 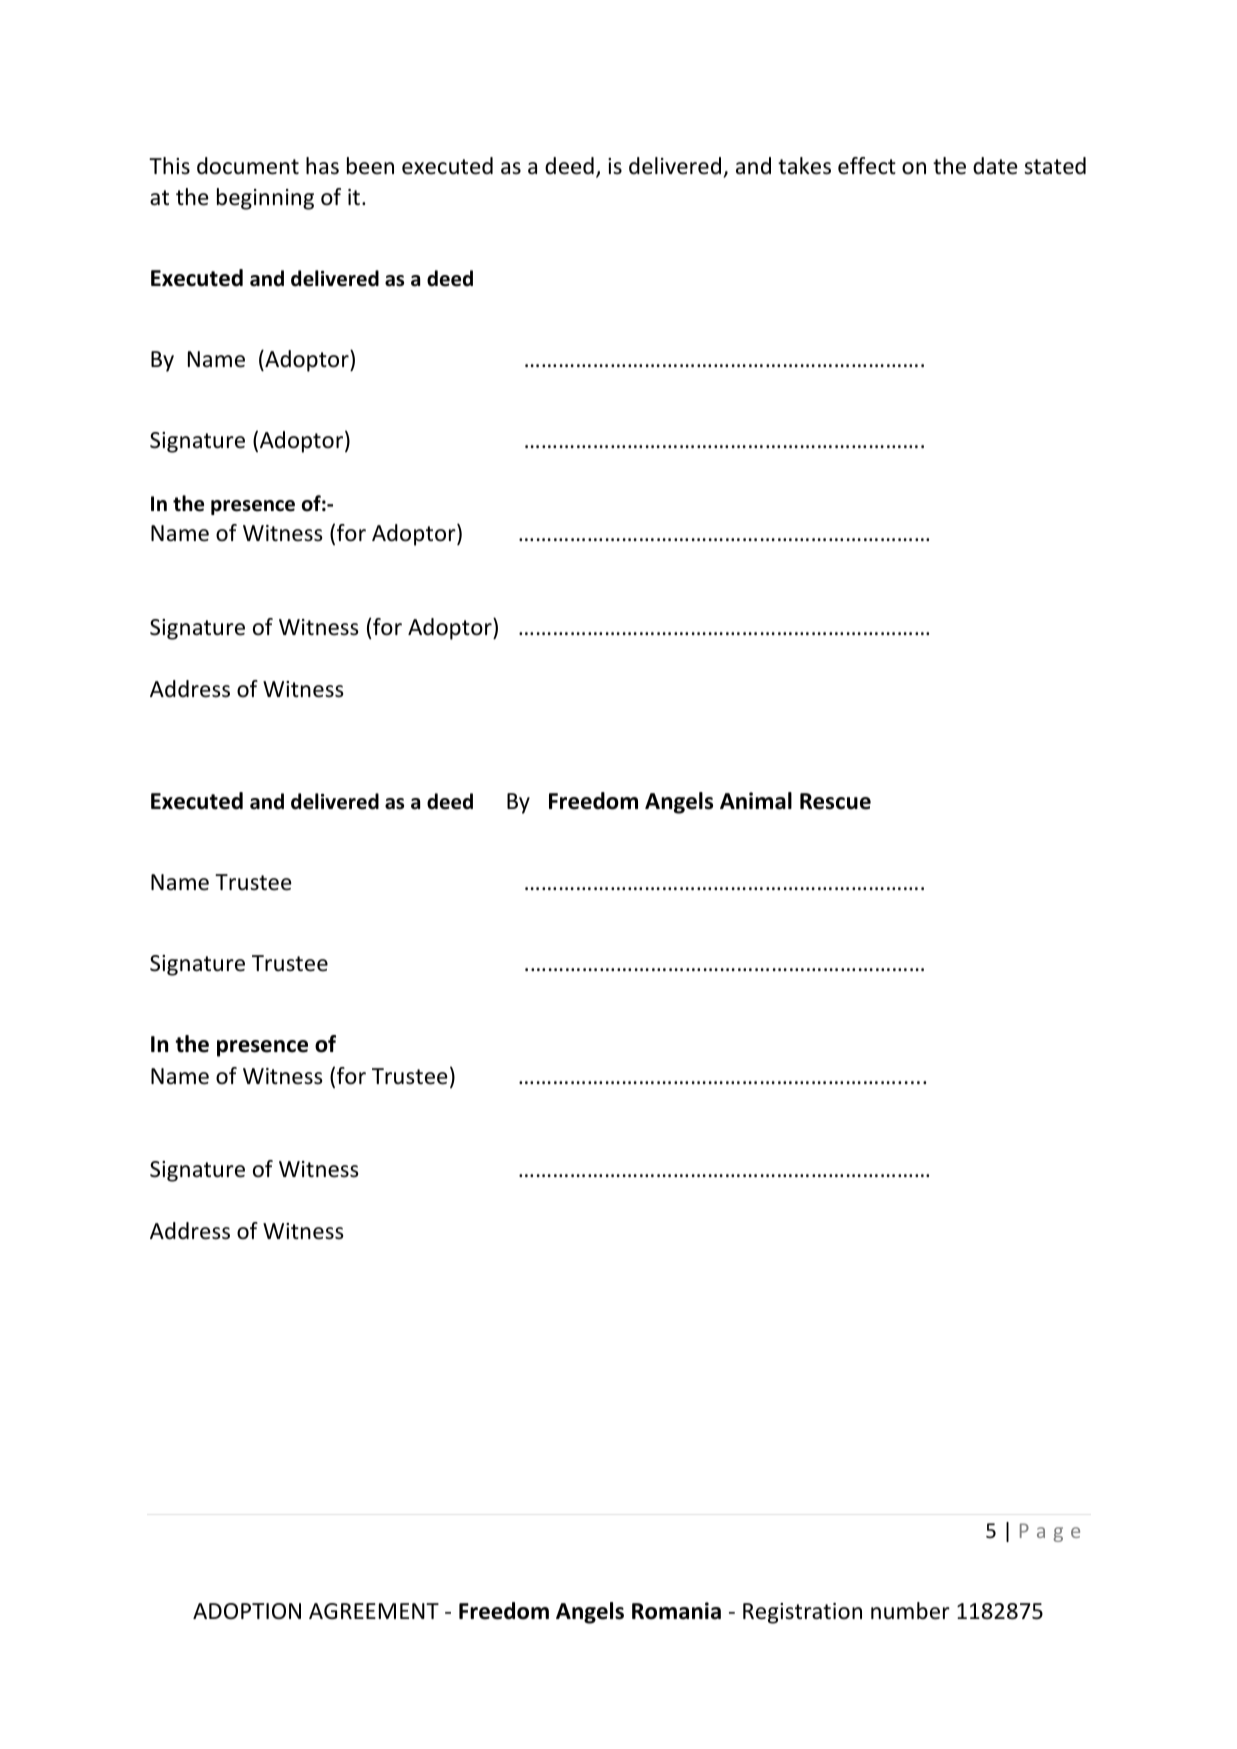 I want to click on beginning, so click(x=265, y=199).
